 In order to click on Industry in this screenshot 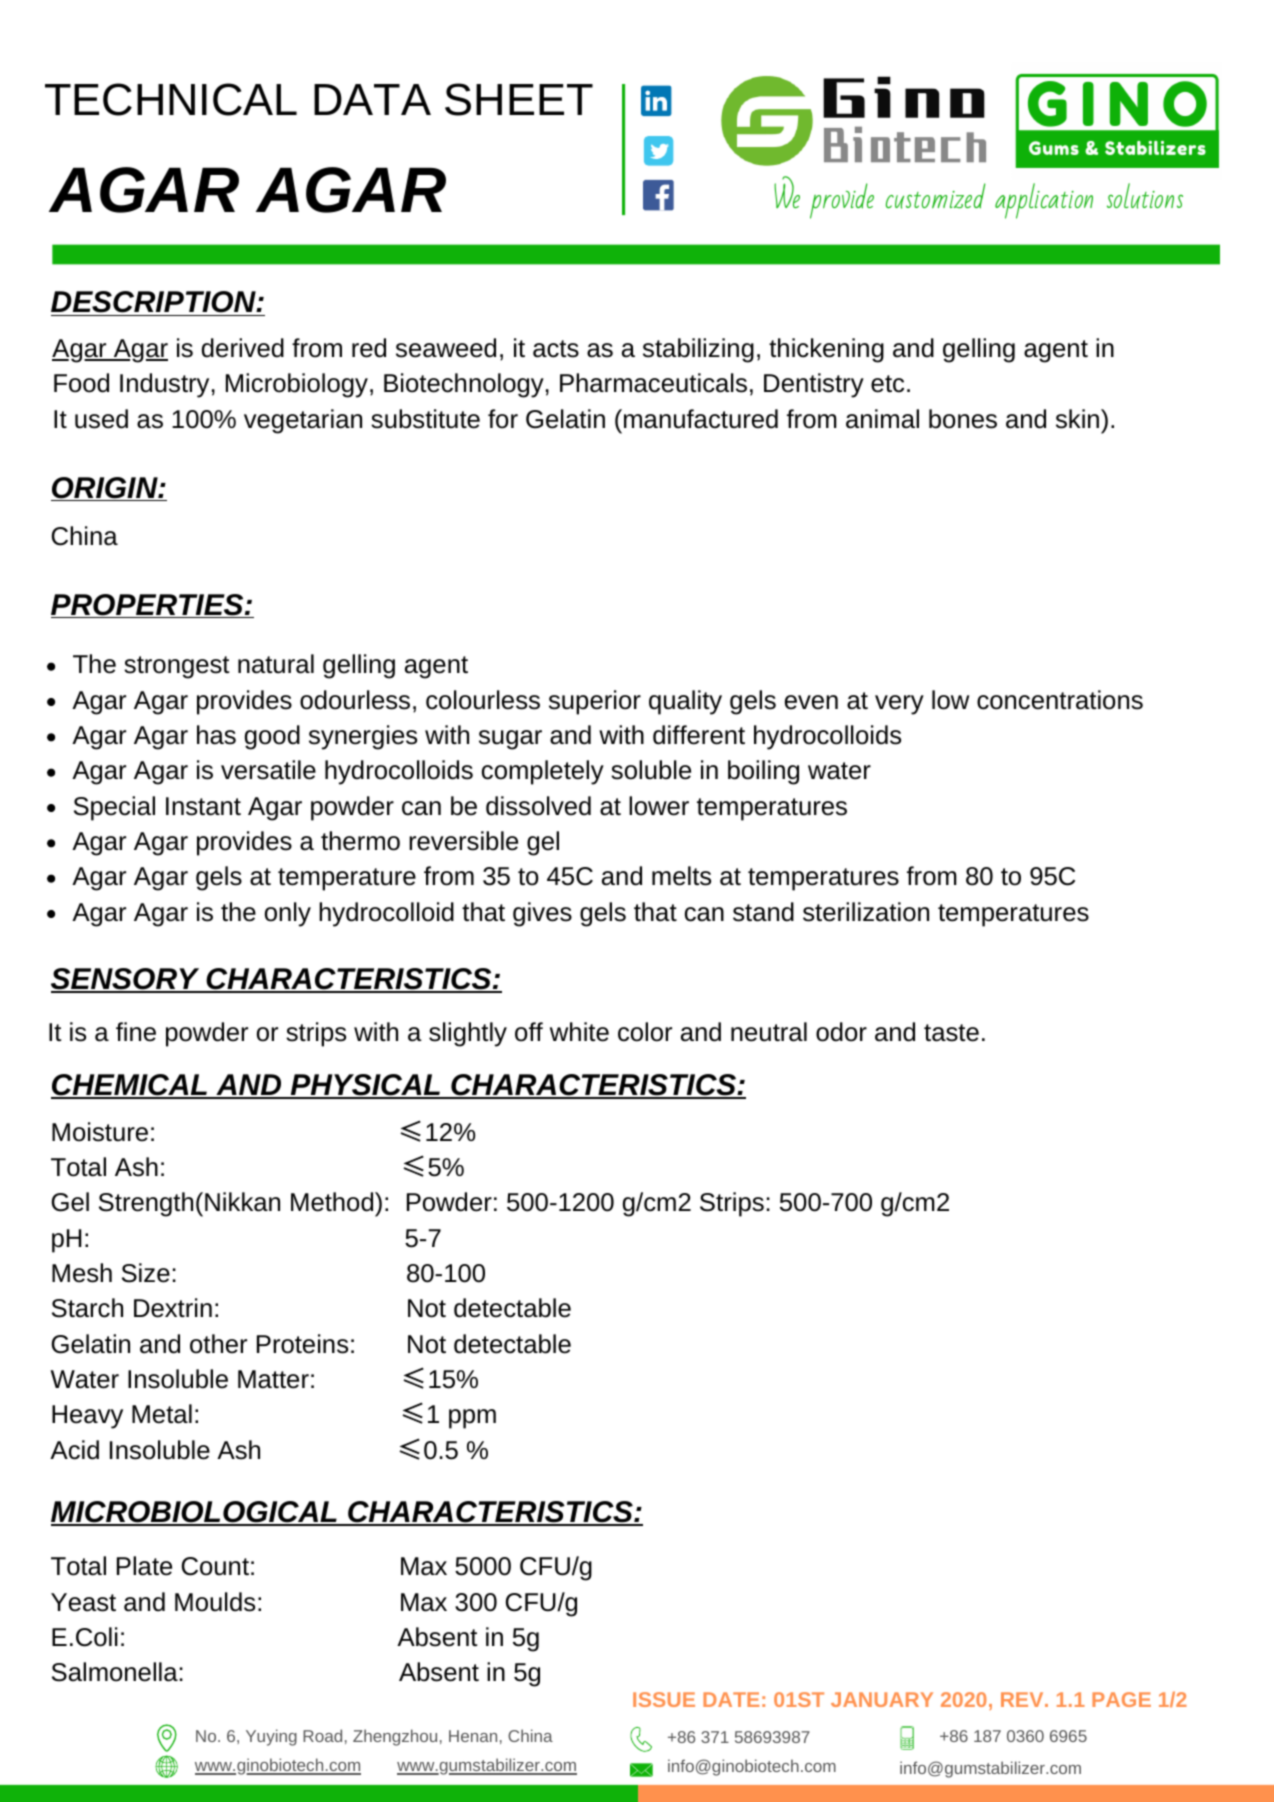, I will do `click(164, 385)`.
